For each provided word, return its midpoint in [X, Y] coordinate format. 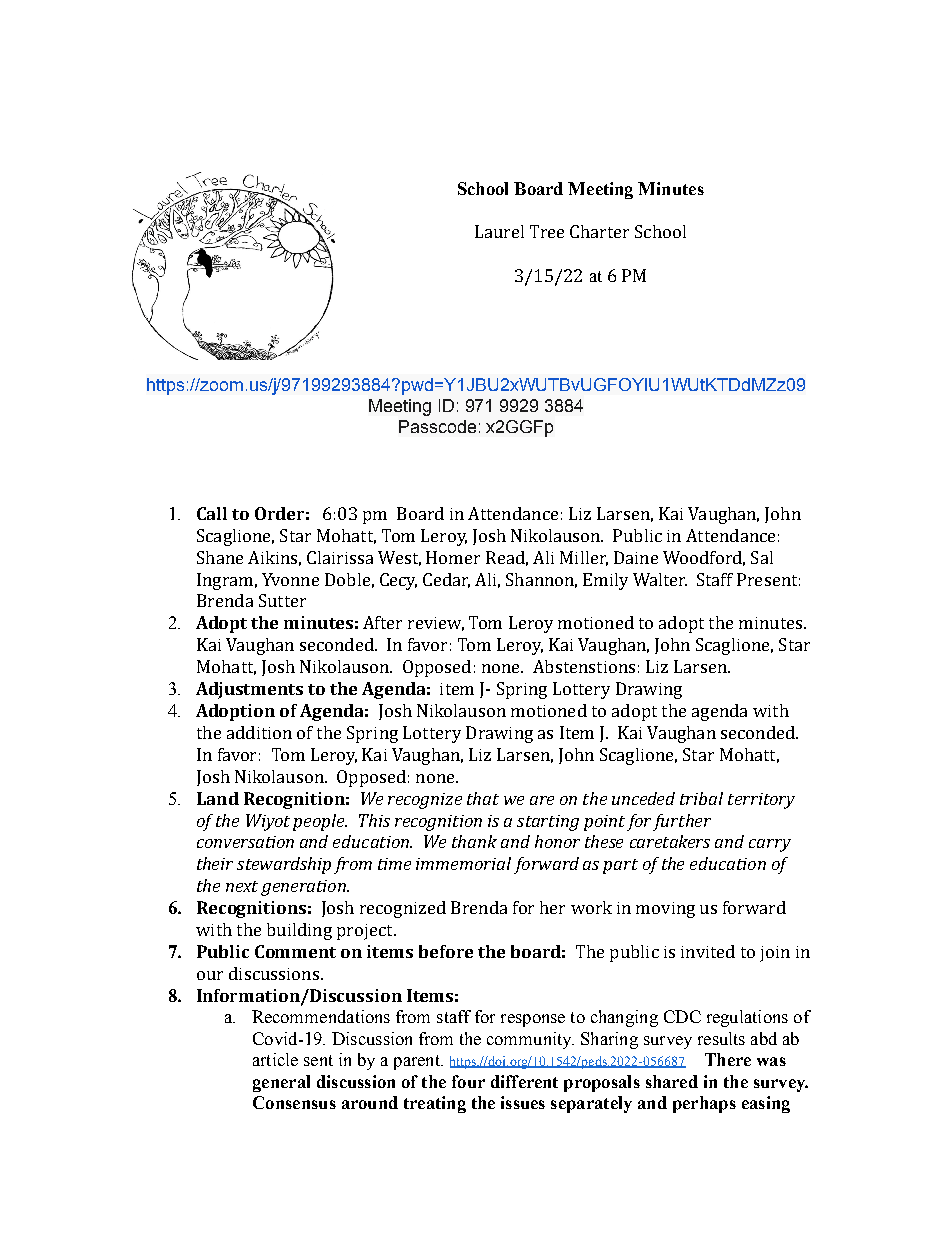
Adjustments [249, 690]
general [281, 1083]
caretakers [670, 841]
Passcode [437, 426]
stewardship [284, 865]
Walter [660, 579]
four [468, 1081]
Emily [605, 581]
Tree [547, 231]
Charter [599, 231]
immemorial [463, 863]
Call [212, 513]
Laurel [499, 231]
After [382, 622]
